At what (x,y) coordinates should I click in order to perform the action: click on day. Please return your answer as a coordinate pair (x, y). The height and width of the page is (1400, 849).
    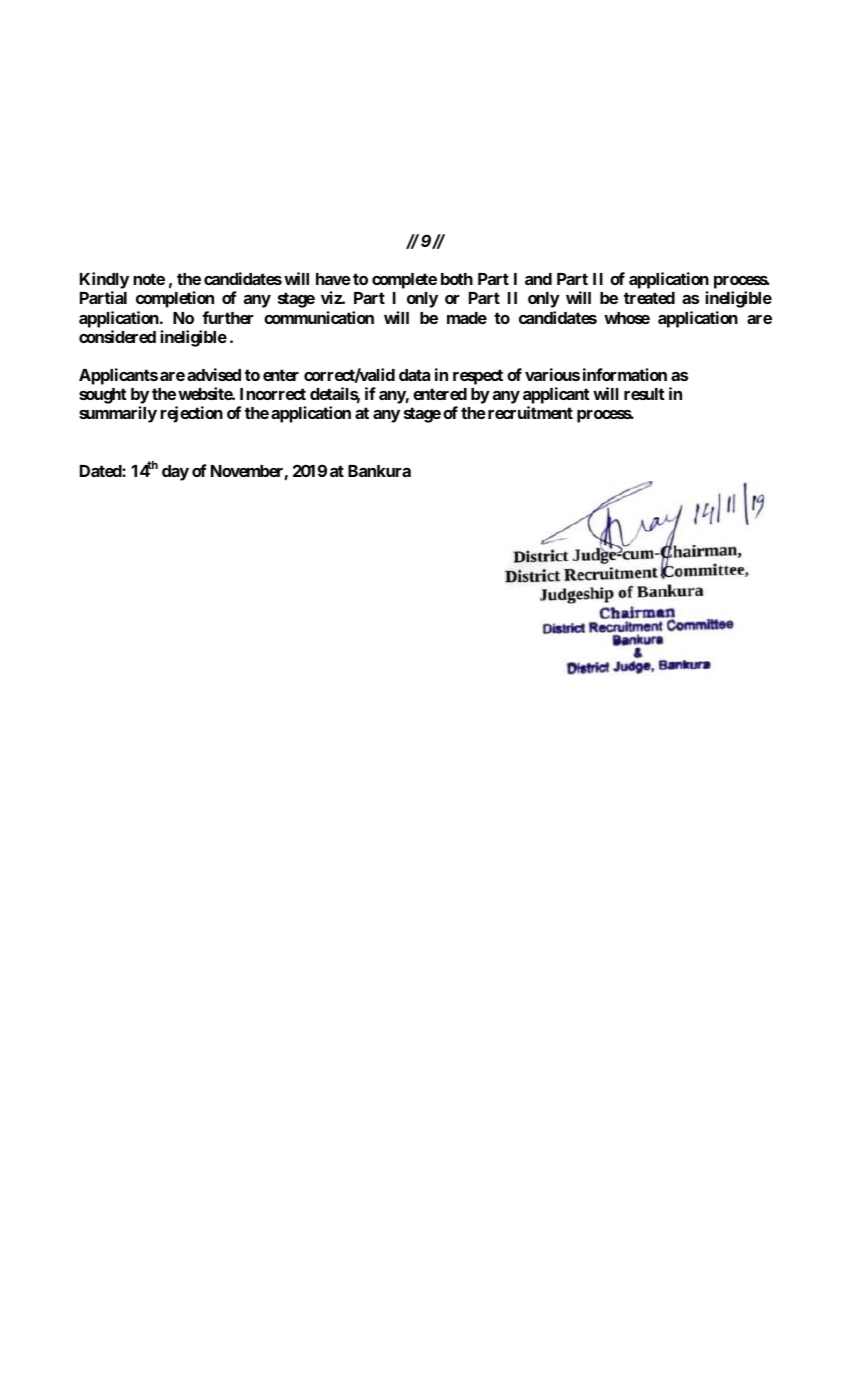
    Looking at the image, I should click on (175, 473).
